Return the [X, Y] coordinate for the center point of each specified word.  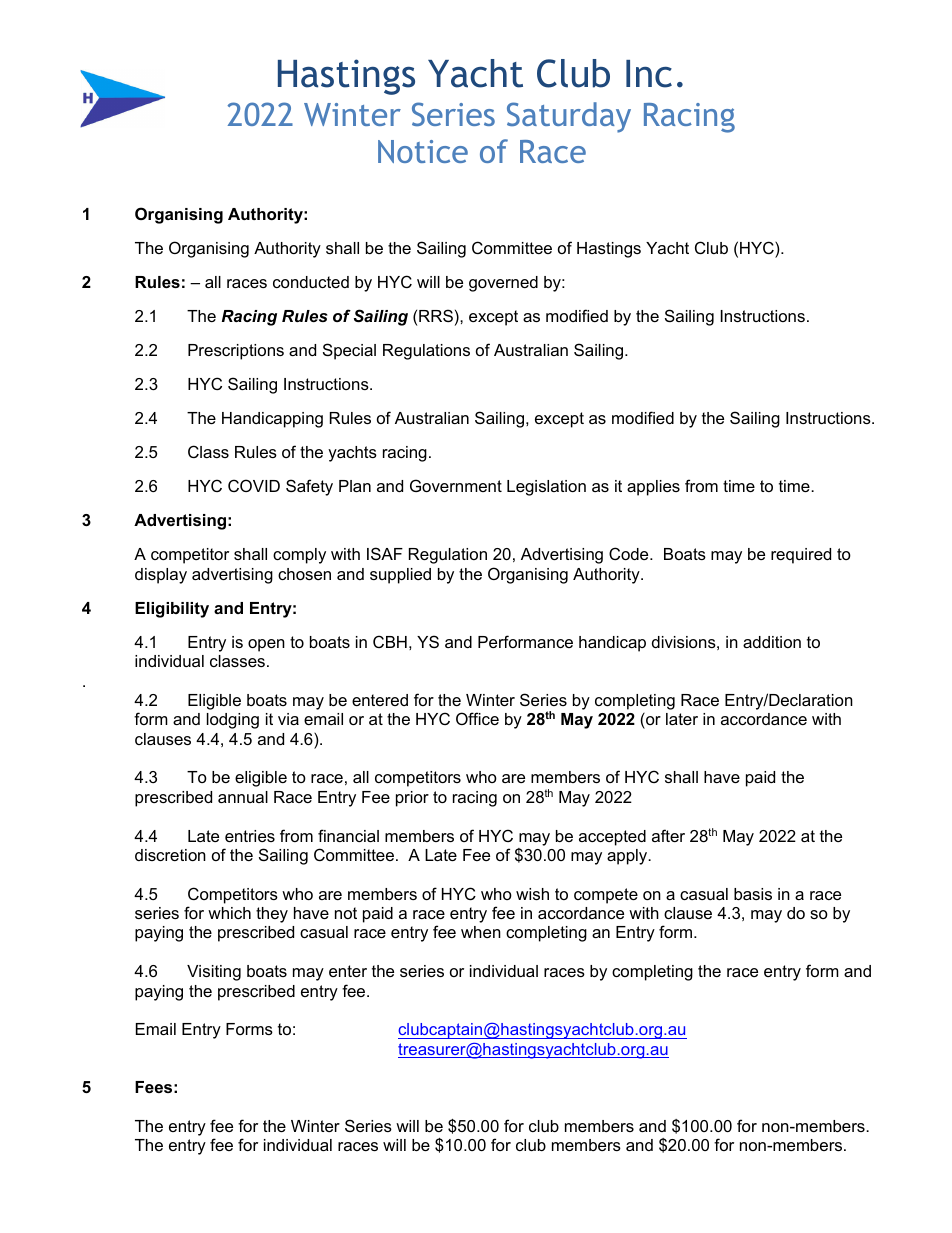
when [481, 932]
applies [653, 488]
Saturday [569, 117]
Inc [649, 74]
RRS [436, 315]
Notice [423, 151]
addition [772, 642]
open [266, 645]
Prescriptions [236, 352]
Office [477, 718]
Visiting [214, 973]
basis [753, 894]
